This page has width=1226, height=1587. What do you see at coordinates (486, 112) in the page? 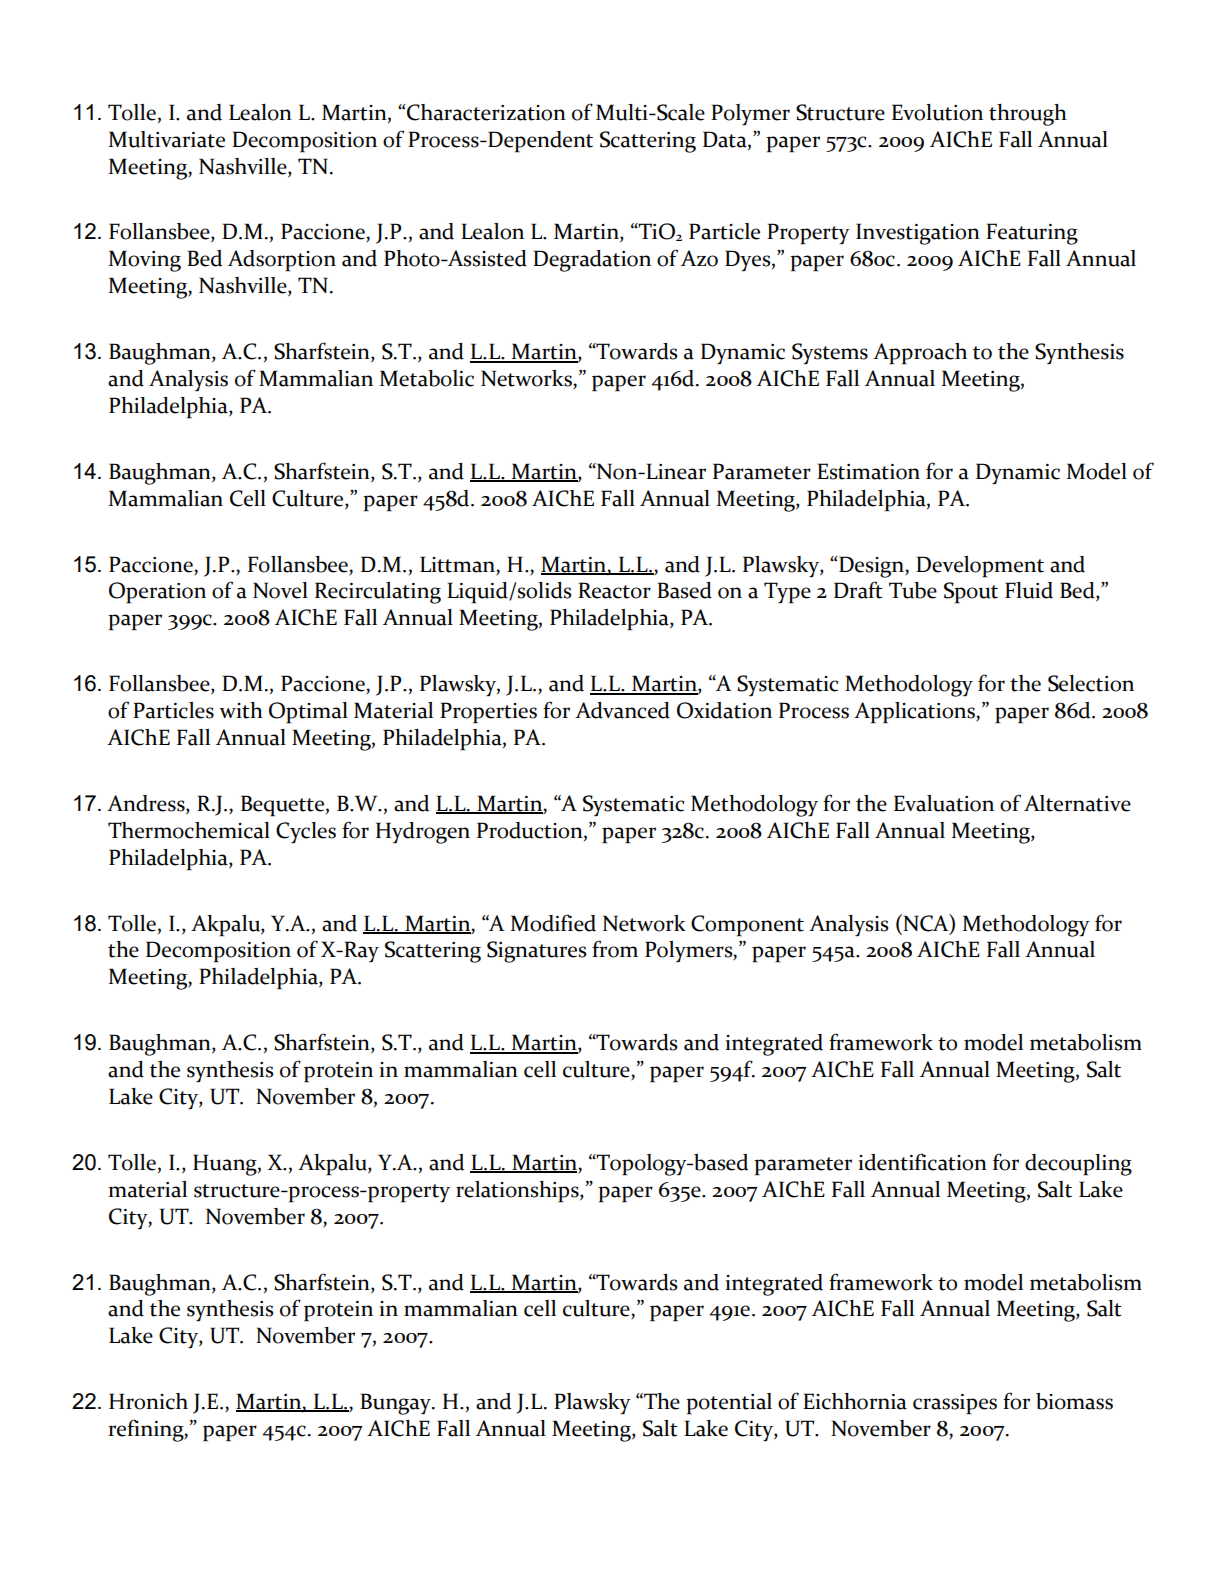
I see `Characterization` at bounding box center [486, 112].
